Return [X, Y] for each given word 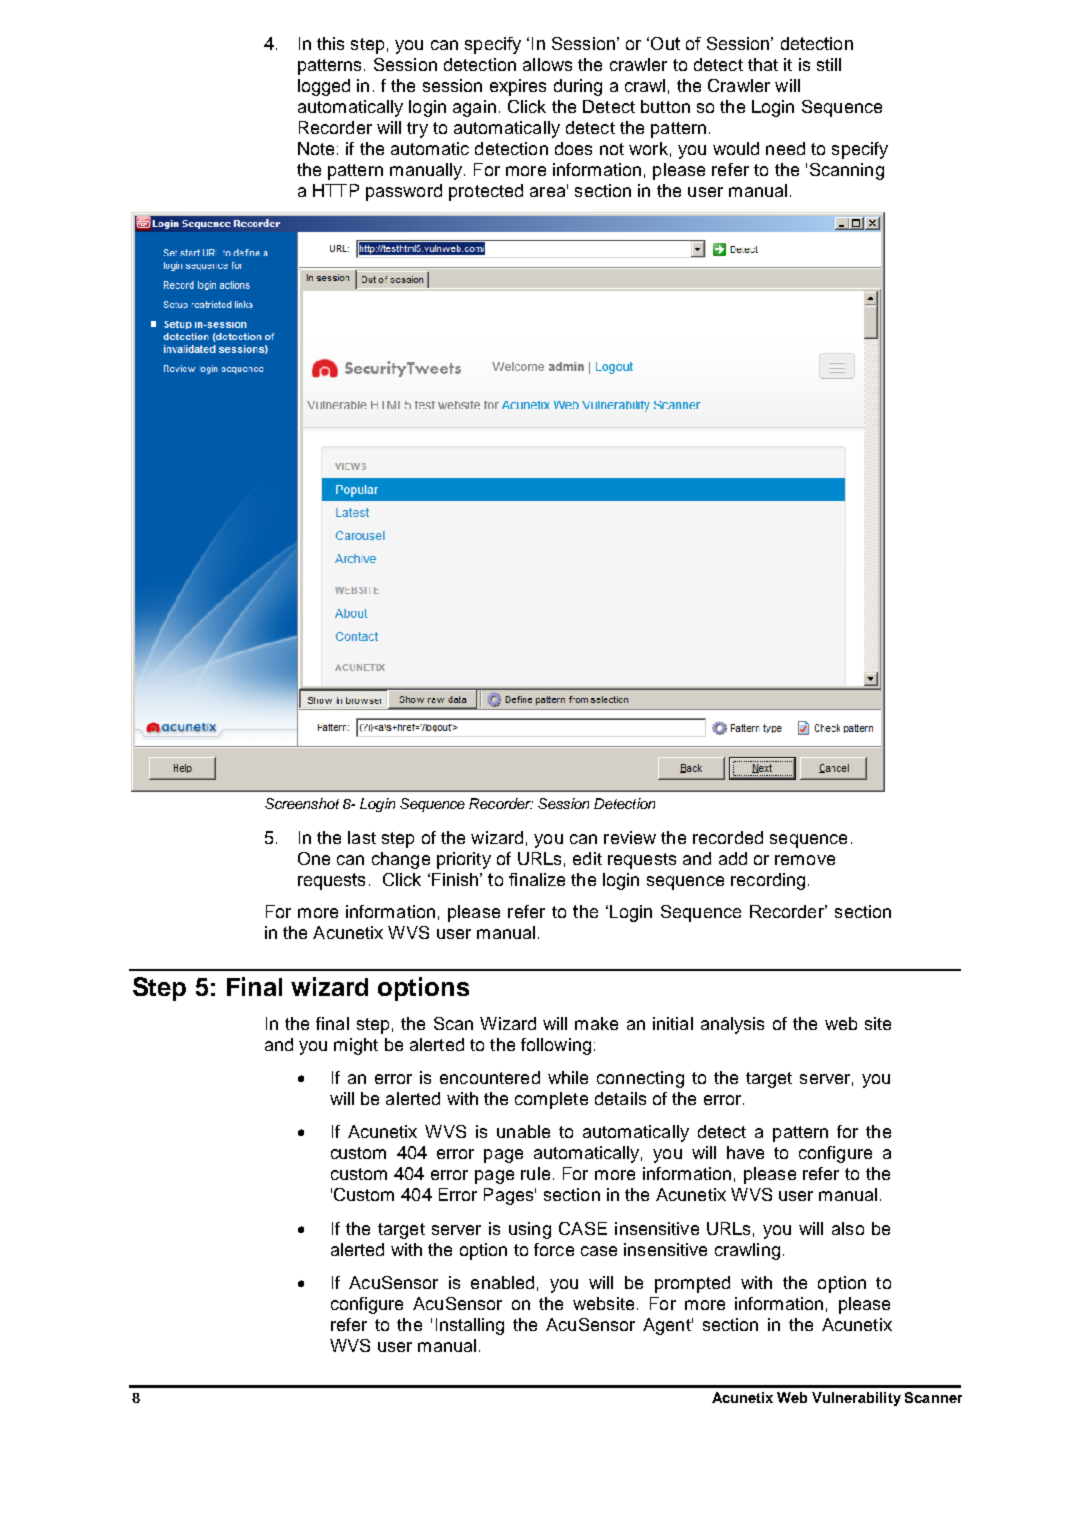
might [356, 1046]
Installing [470, 1326]
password [404, 192]
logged [324, 87]
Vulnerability [856, 1399]
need [785, 148]
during [578, 87]
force [554, 1249]
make [596, 1023]
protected [486, 192]
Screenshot [302, 803]
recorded [728, 837]
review [630, 837]
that [763, 64]
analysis [732, 1025]
